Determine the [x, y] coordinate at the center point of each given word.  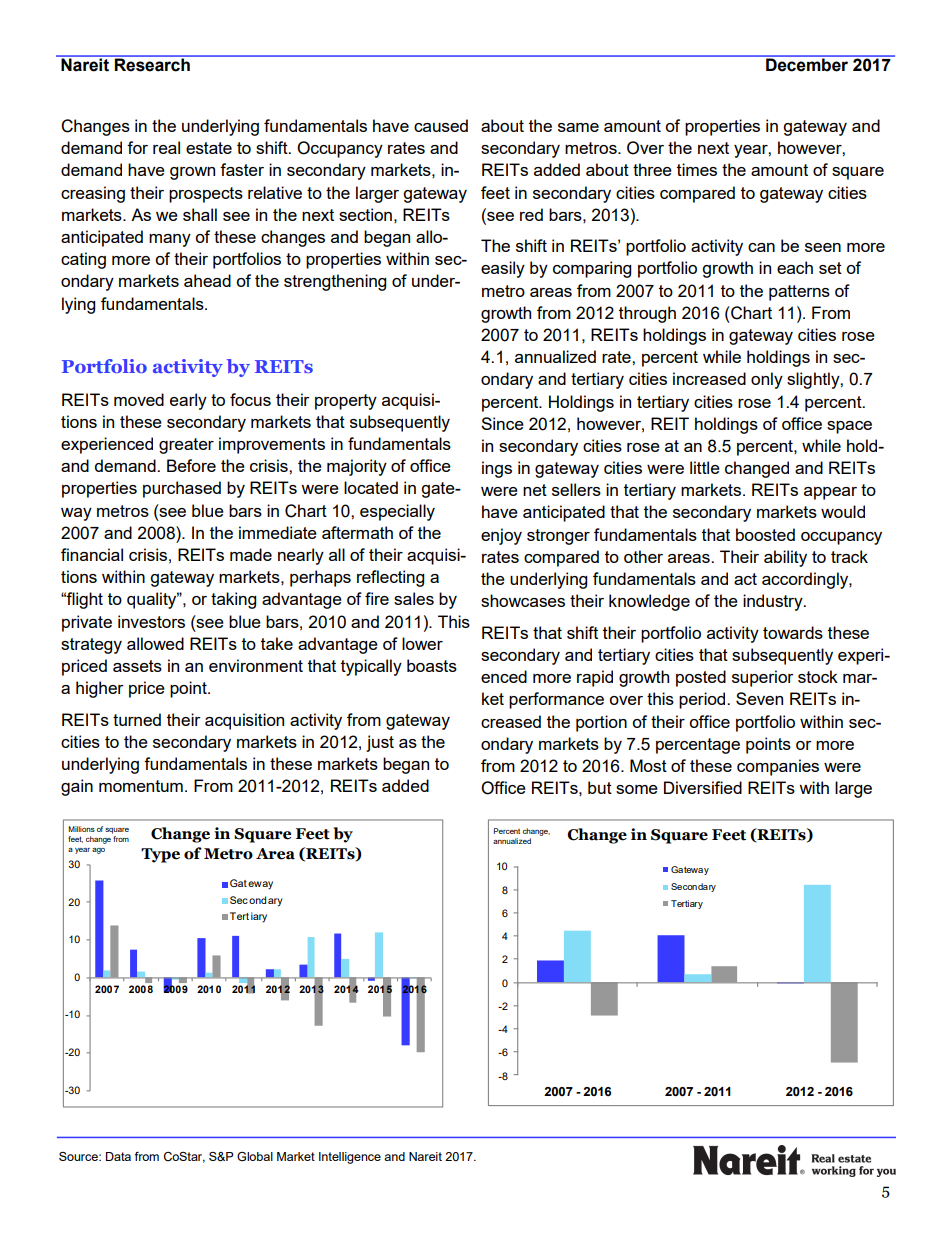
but [600, 787]
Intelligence [350, 1158]
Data [118, 1156]
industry [774, 602]
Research [152, 64]
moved [139, 399]
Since [502, 423]
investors [151, 621]
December [807, 64]
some [637, 789]
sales [414, 598]
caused [441, 125]
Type [160, 855]
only [767, 380]
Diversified [703, 787]
